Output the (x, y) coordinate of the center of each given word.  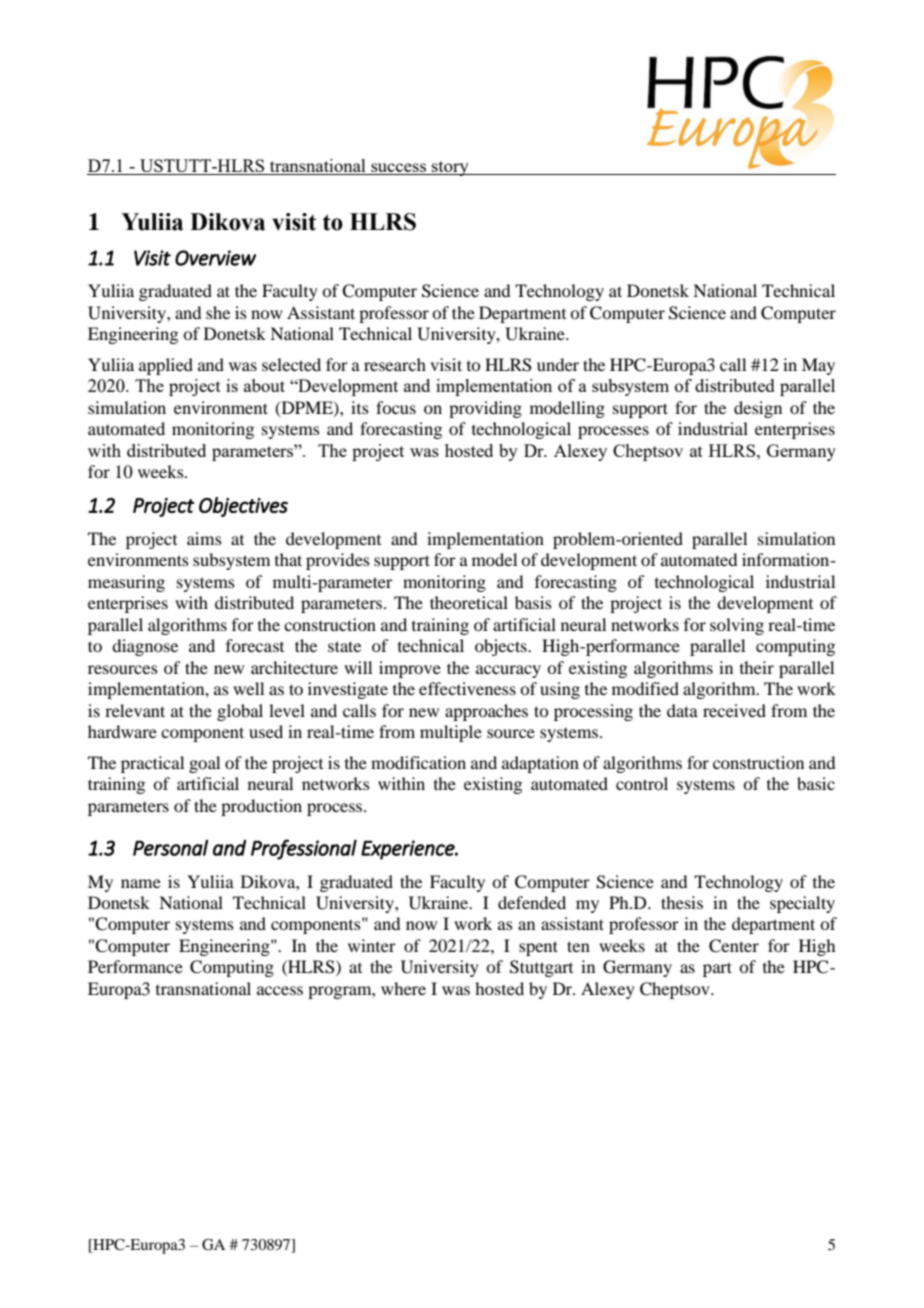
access (280, 990)
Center (734, 946)
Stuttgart (541, 968)
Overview (215, 258)
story (450, 168)
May (818, 366)
